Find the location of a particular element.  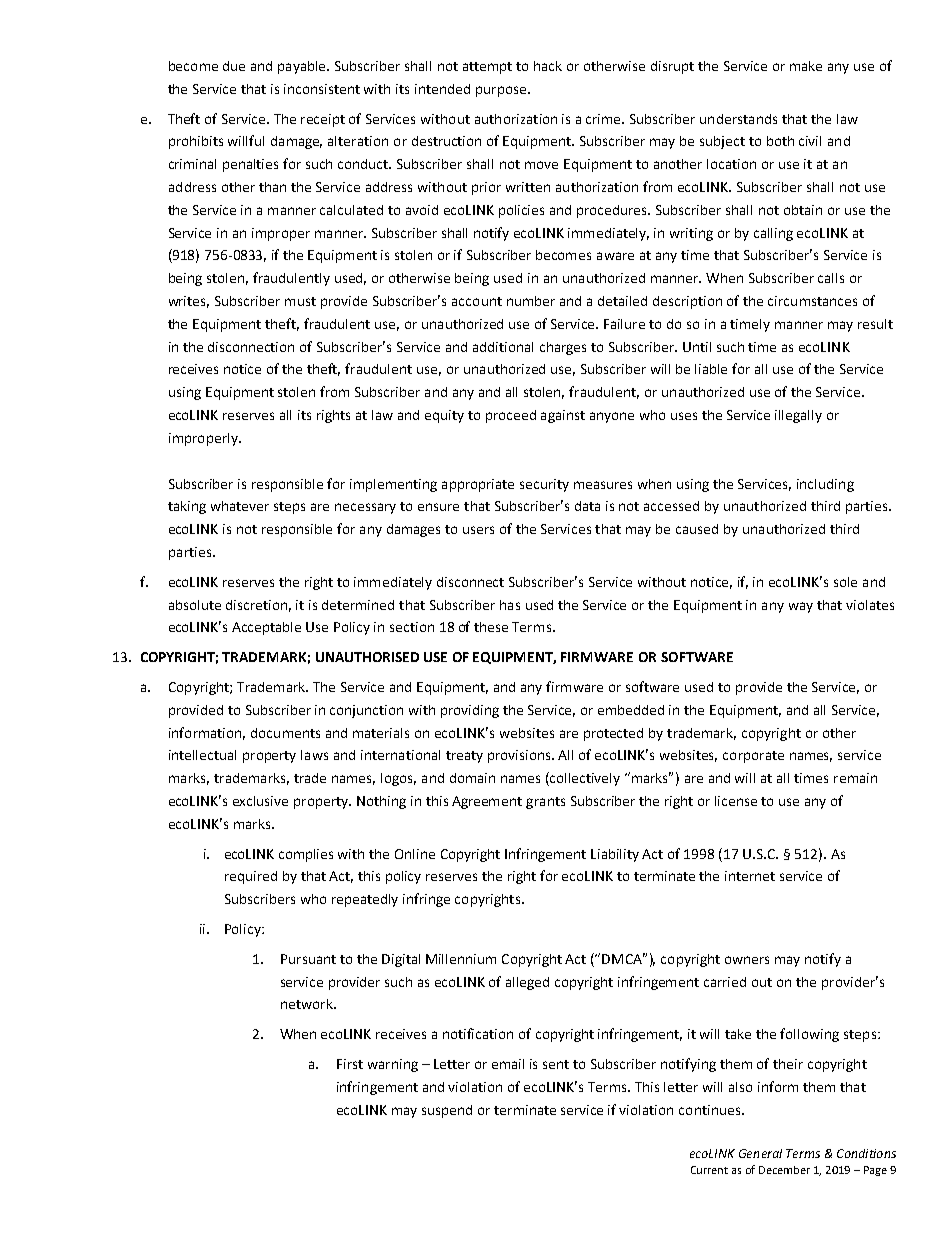

suspend is located at coordinates (447, 1111).
